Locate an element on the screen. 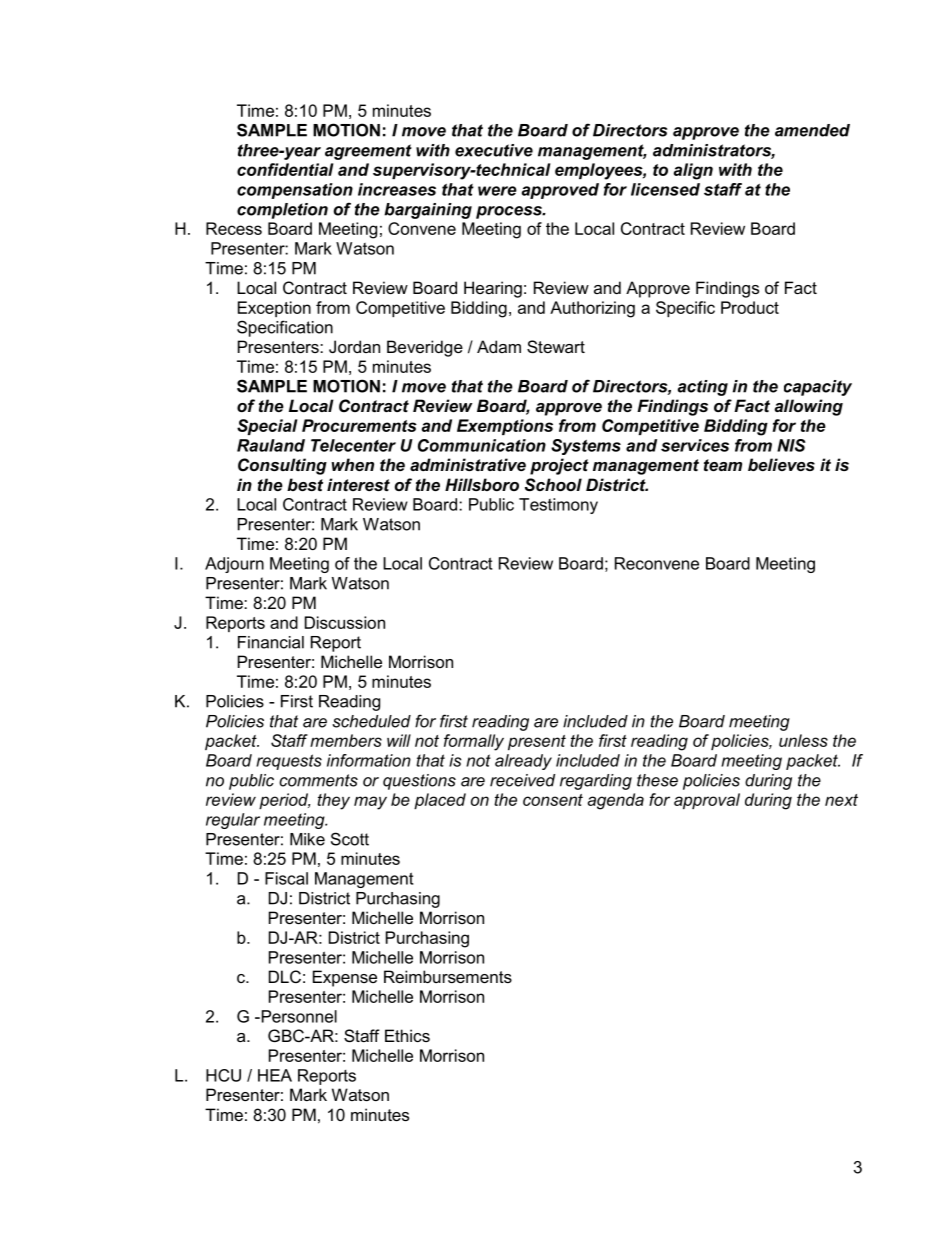  Stewart is located at coordinates (556, 346).
